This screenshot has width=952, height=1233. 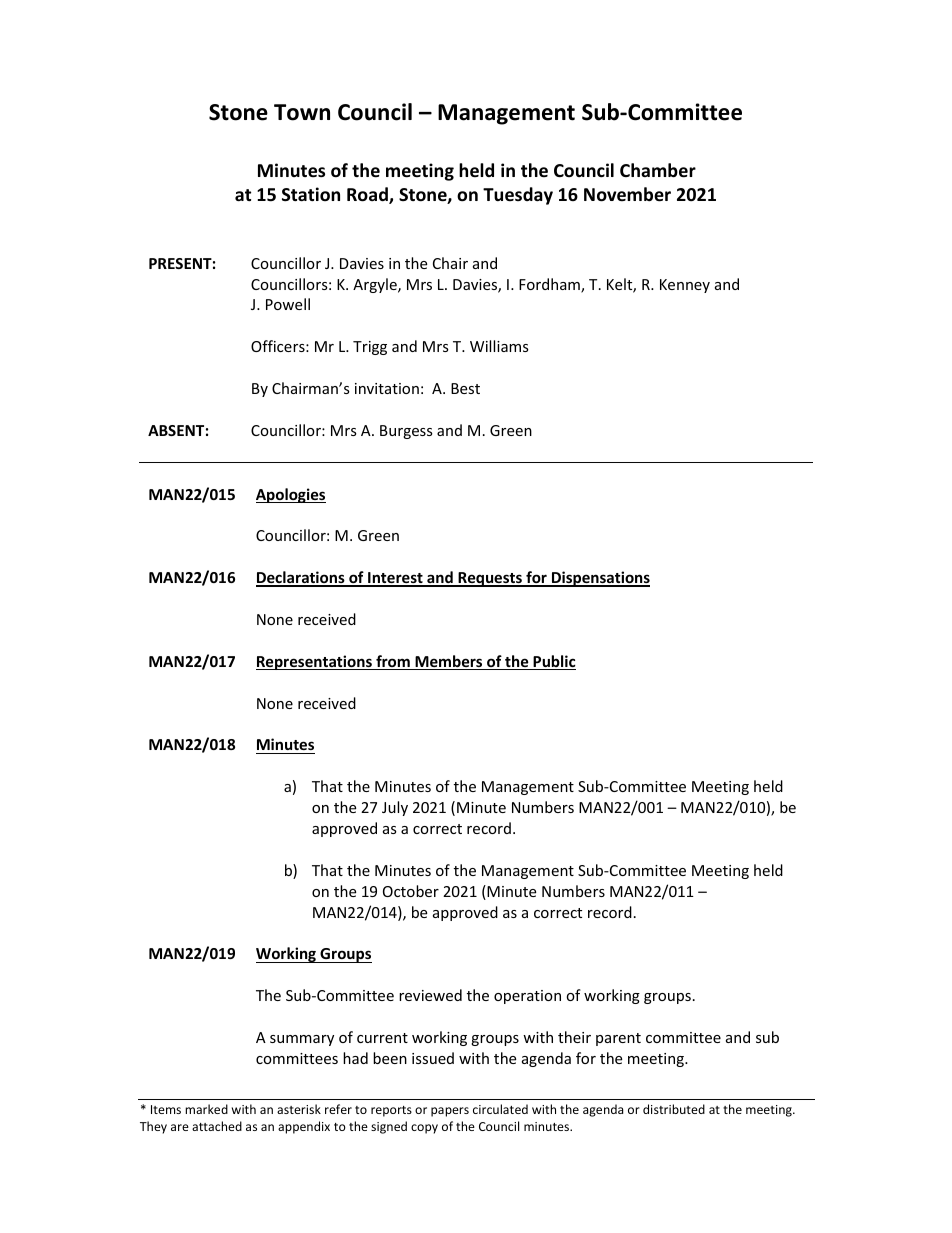 What do you see at coordinates (499, 346) in the screenshot?
I see `Williams` at bounding box center [499, 346].
